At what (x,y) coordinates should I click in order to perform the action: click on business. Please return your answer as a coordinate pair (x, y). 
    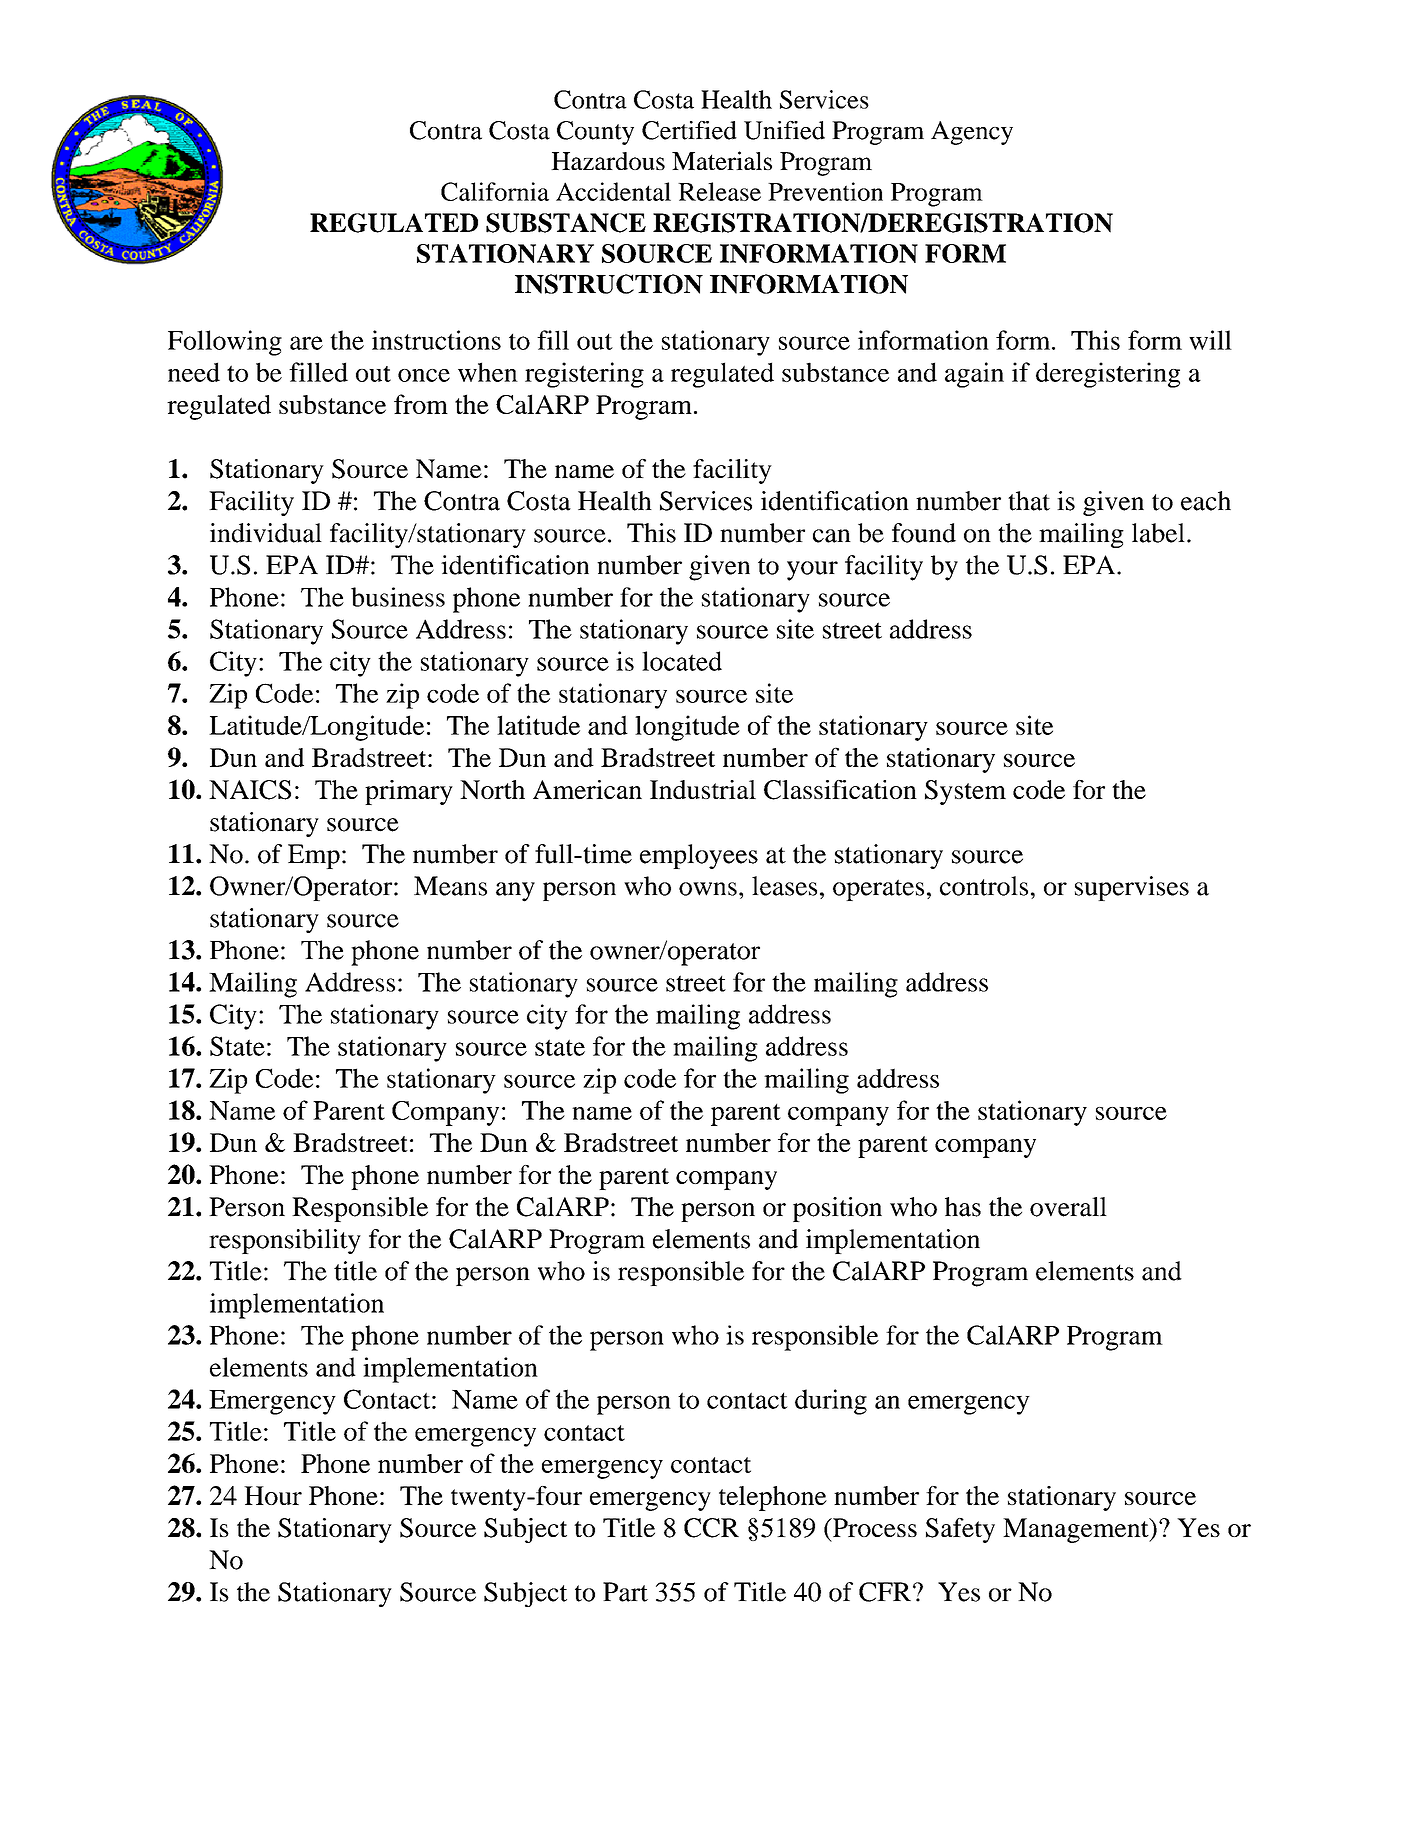
    Looking at the image, I should click on (398, 597).
